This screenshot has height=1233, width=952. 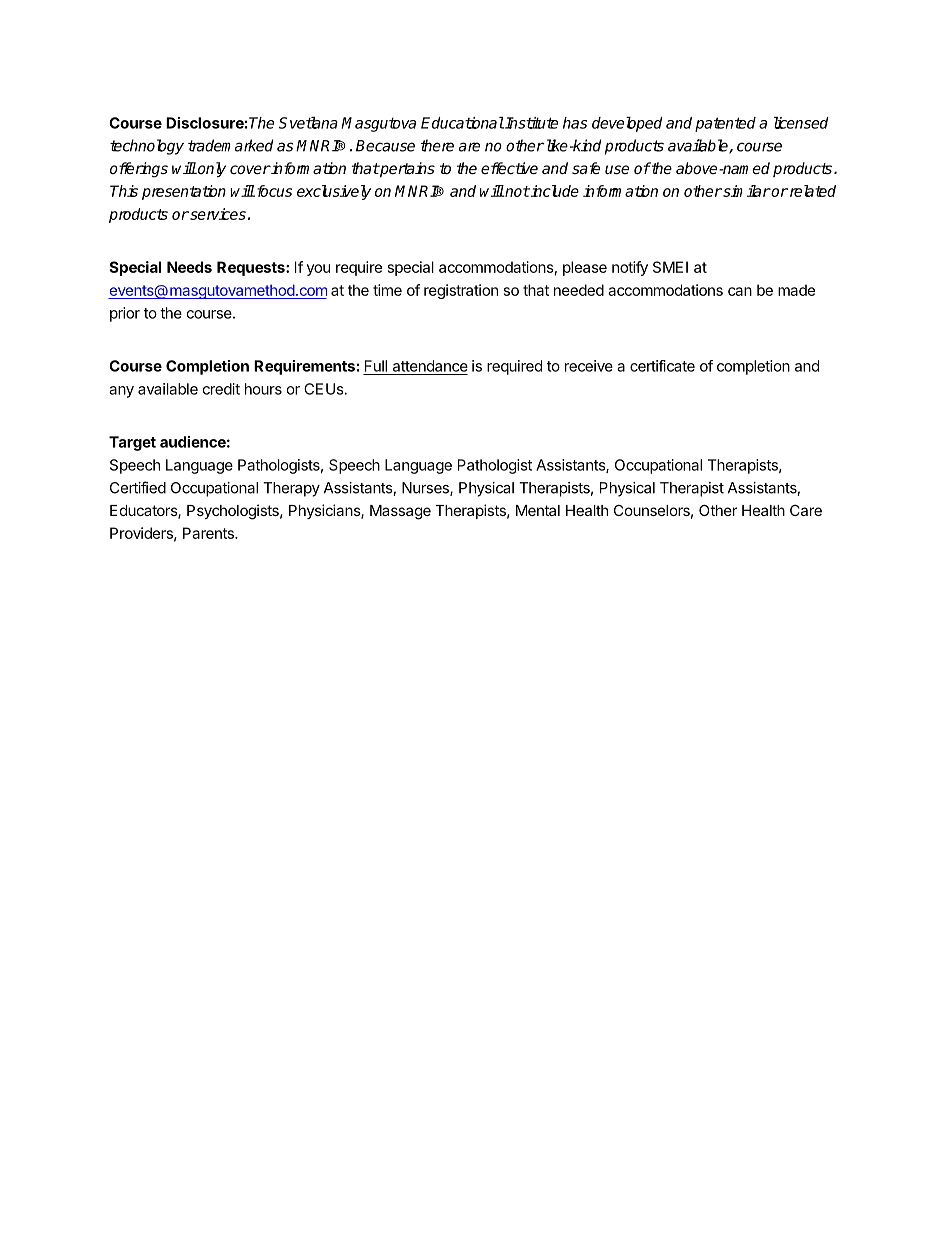 What do you see at coordinates (189, 267) in the screenshot?
I see `Needs` at bounding box center [189, 267].
